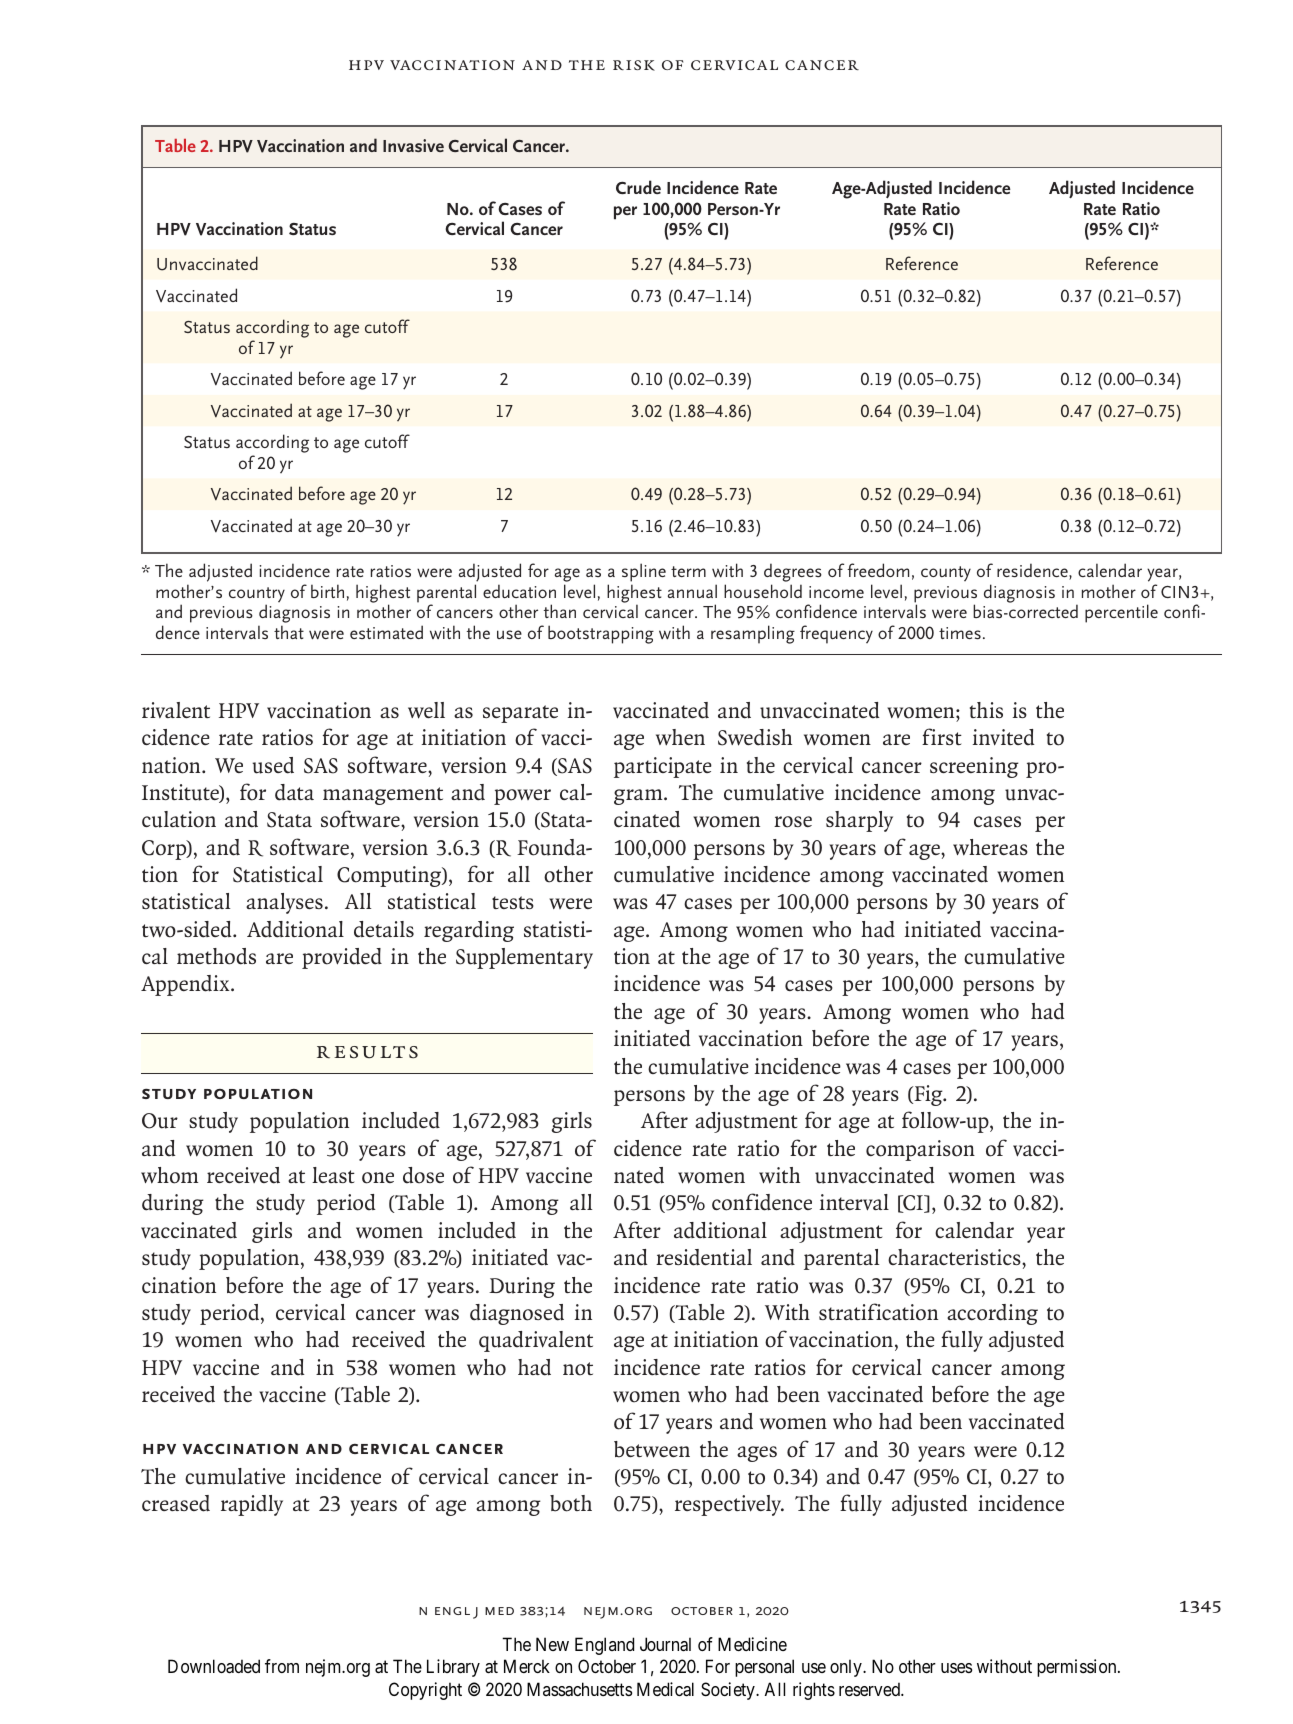 This image has width=1293, height=1724. What do you see at coordinates (333, 1175) in the image?
I see `least` at bounding box center [333, 1175].
